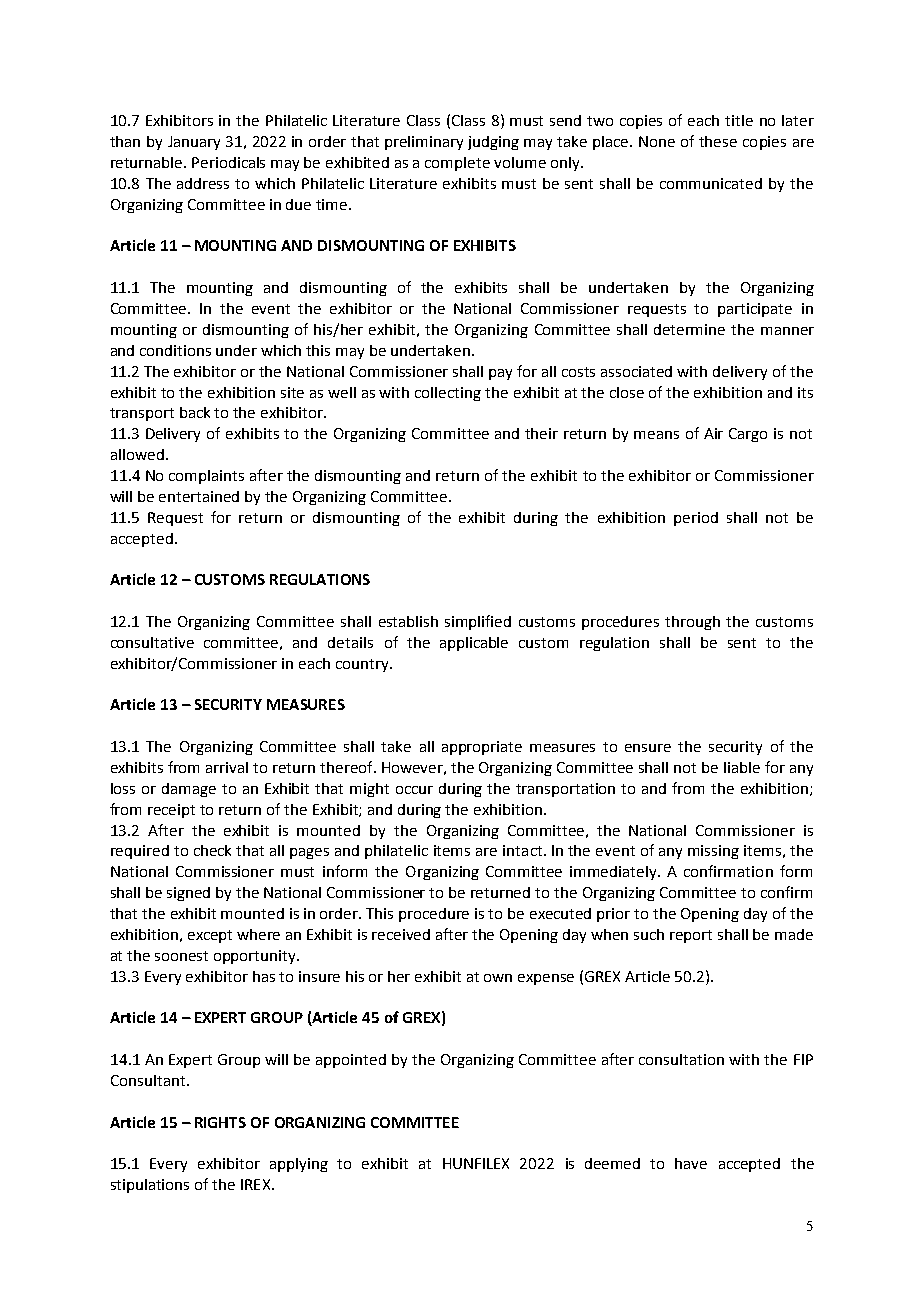  Describe the element at coordinates (194, 143) in the screenshot. I see `January` at that location.
